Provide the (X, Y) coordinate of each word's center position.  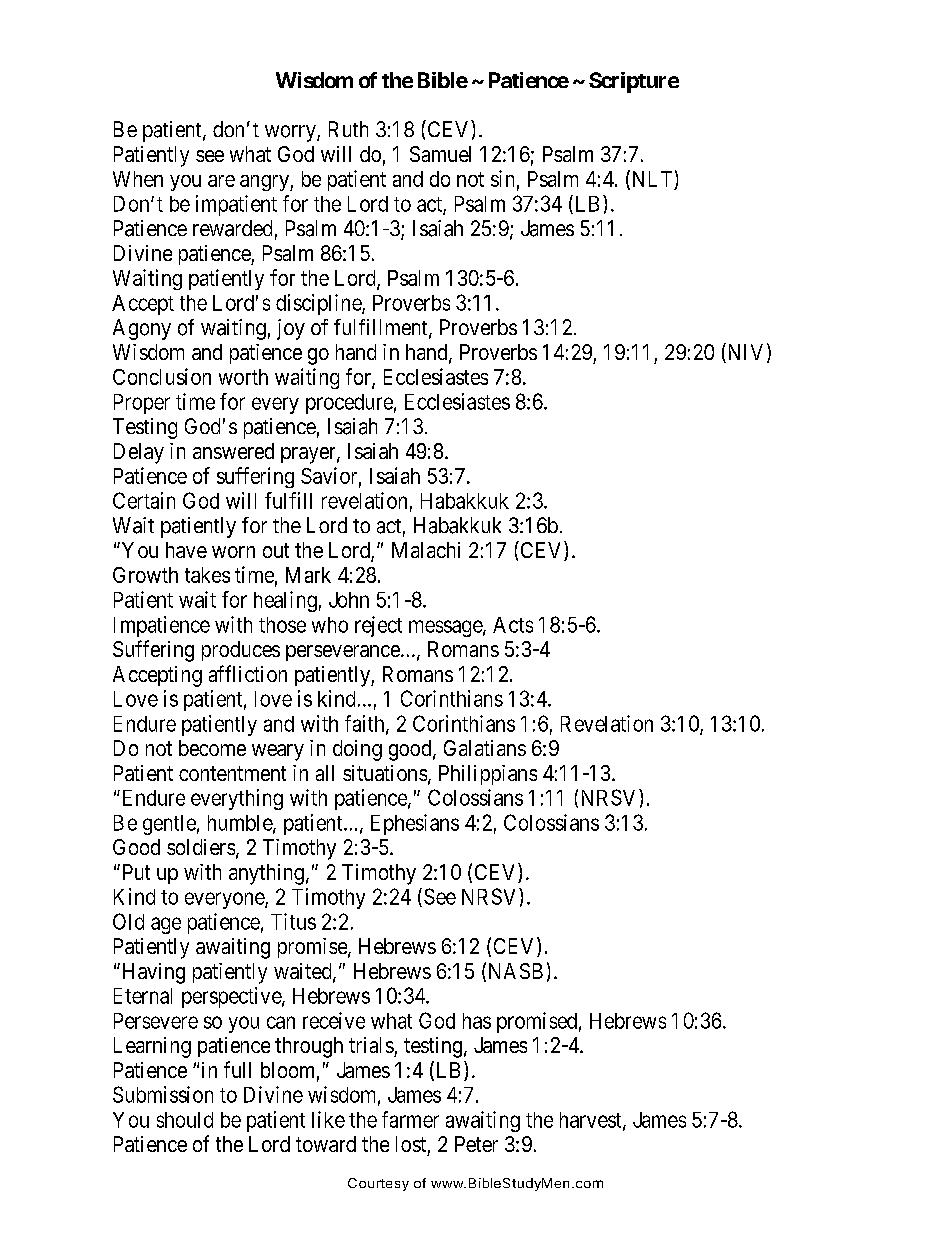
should (185, 1120)
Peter (476, 1144)
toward (326, 1144)
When (138, 179)
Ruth (348, 129)
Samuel (440, 154)
